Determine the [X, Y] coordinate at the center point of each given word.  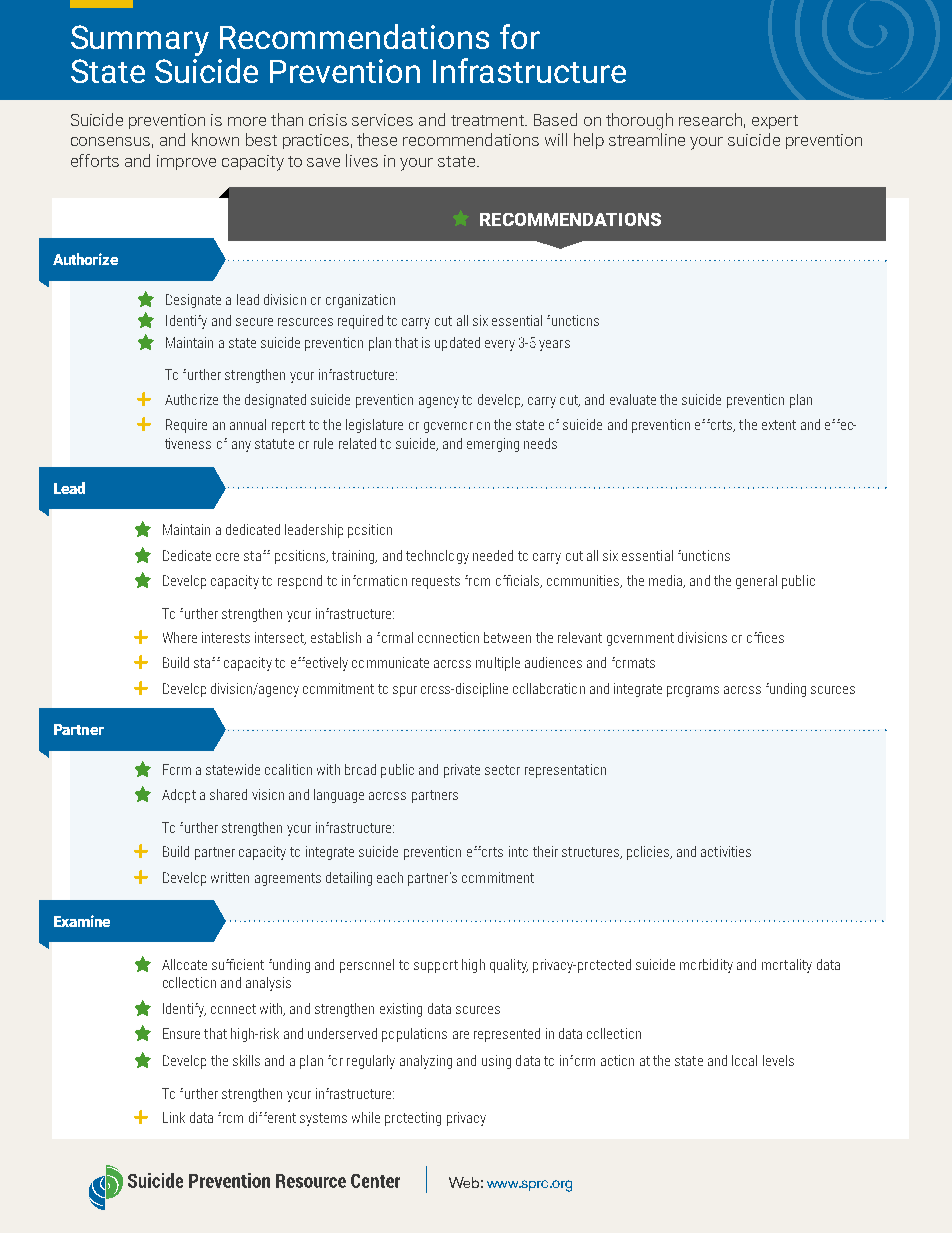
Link [174, 1117]
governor [448, 427]
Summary [140, 40]
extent [779, 425]
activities [726, 851]
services [382, 120]
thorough [639, 121]
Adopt [179, 796]
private [462, 771]
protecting [413, 1119]
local [744, 1060]
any [241, 446]
